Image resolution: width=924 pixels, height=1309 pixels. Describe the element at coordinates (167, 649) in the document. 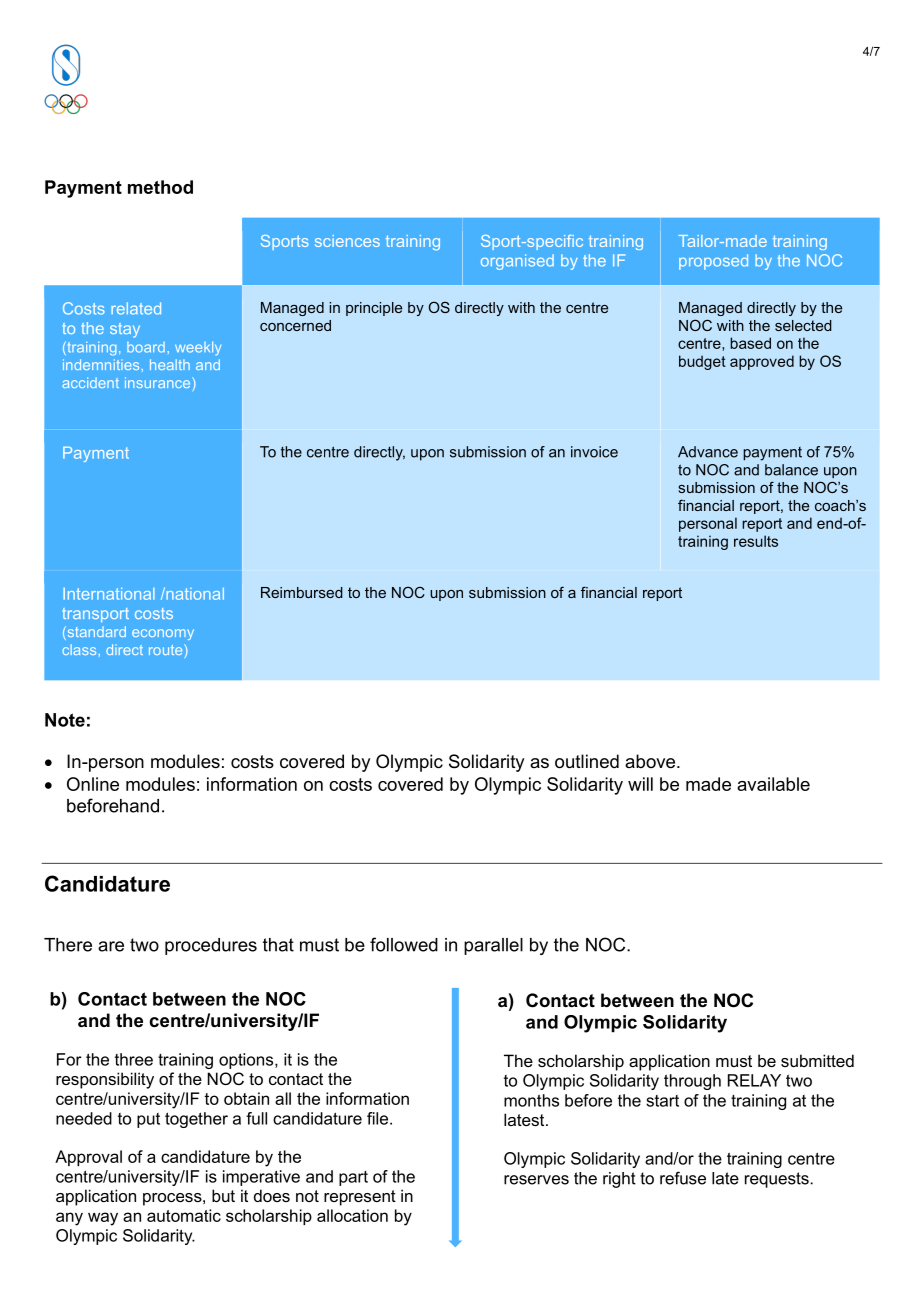

I see `route` at that location.
